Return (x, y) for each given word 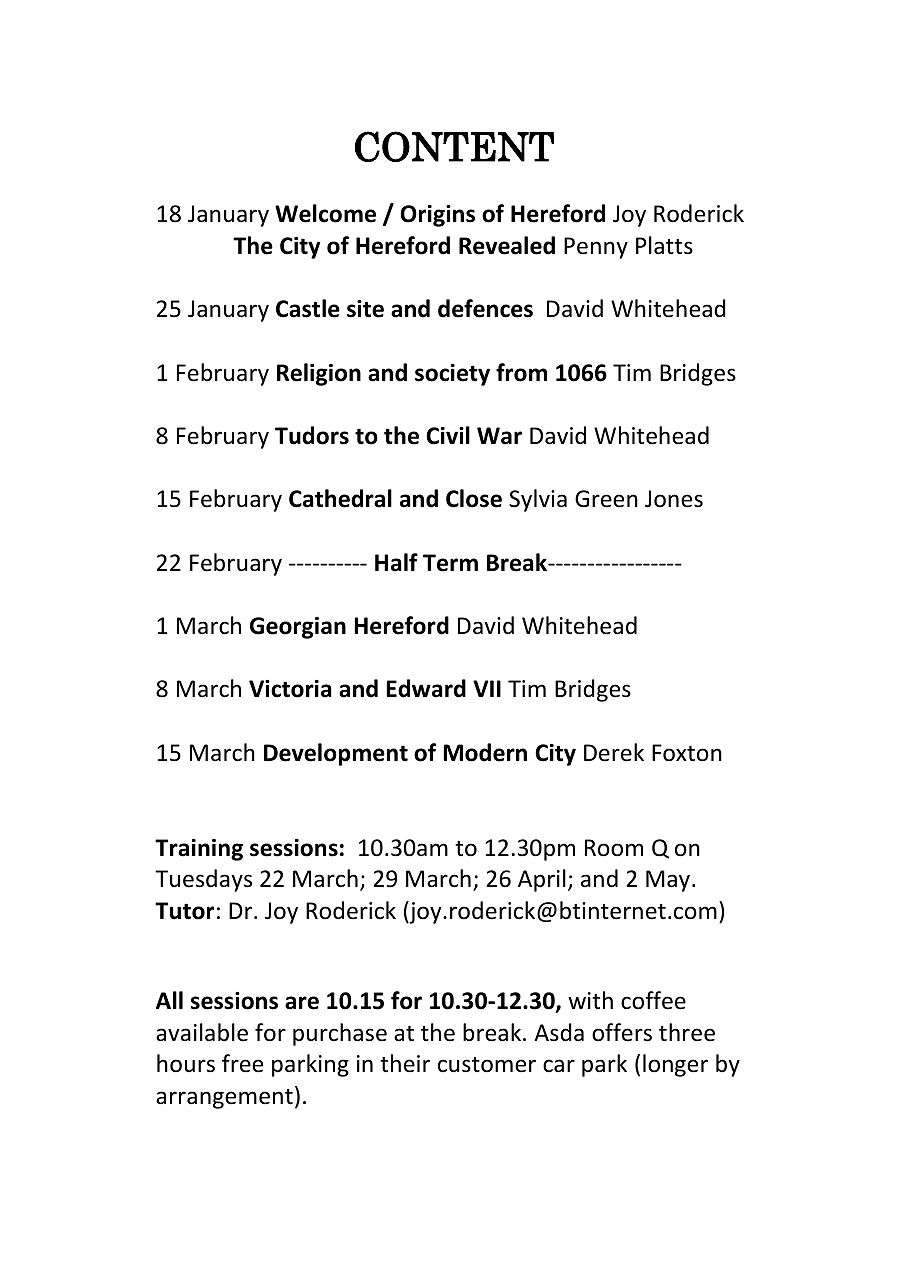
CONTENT (454, 146)
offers (622, 1032)
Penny (596, 248)
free (242, 1063)
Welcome (325, 213)
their (405, 1063)
